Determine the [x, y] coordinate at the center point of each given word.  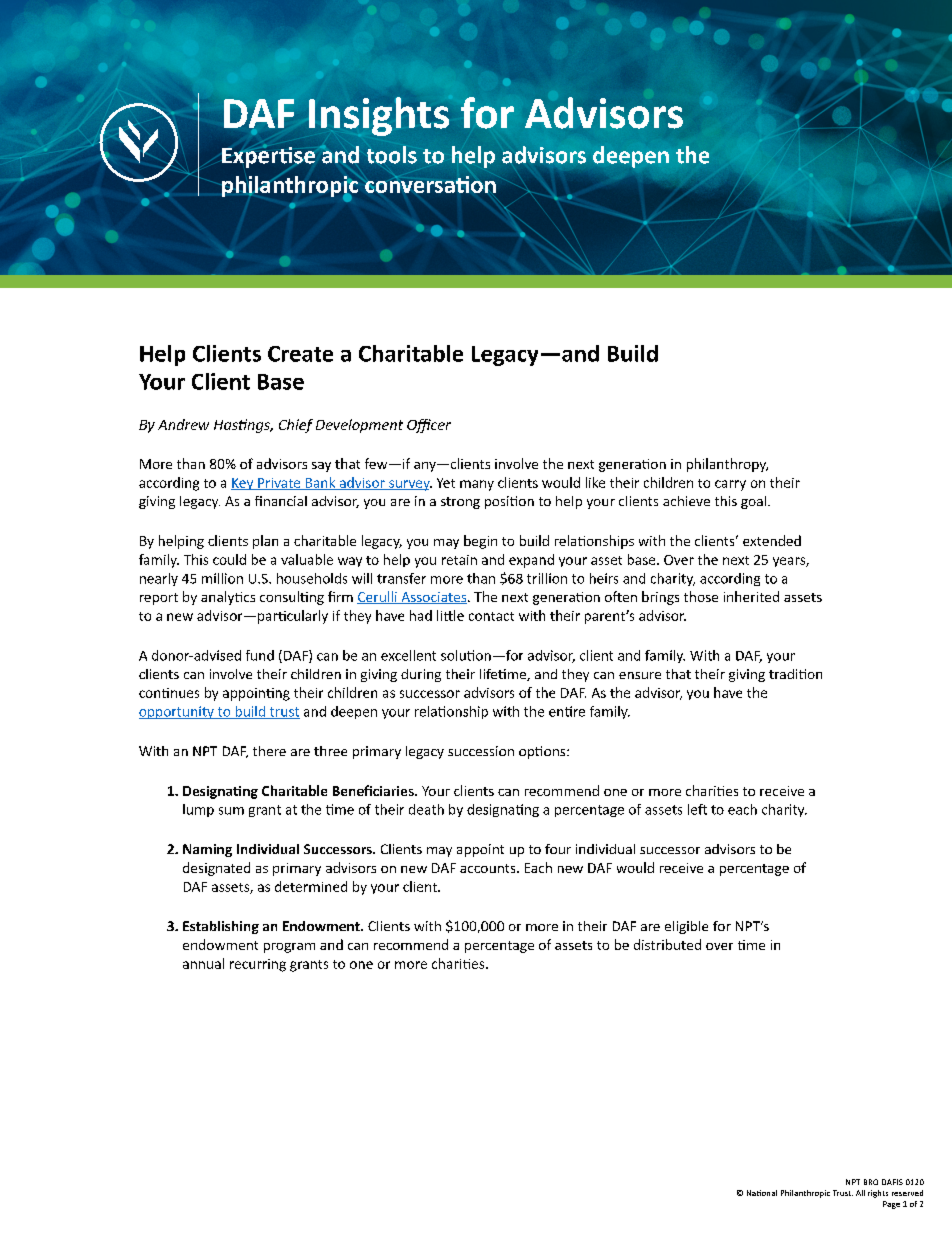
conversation [430, 184]
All [860, 1193]
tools [392, 155]
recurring [258, 965]
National [762, 1193]
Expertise [269, 157]
